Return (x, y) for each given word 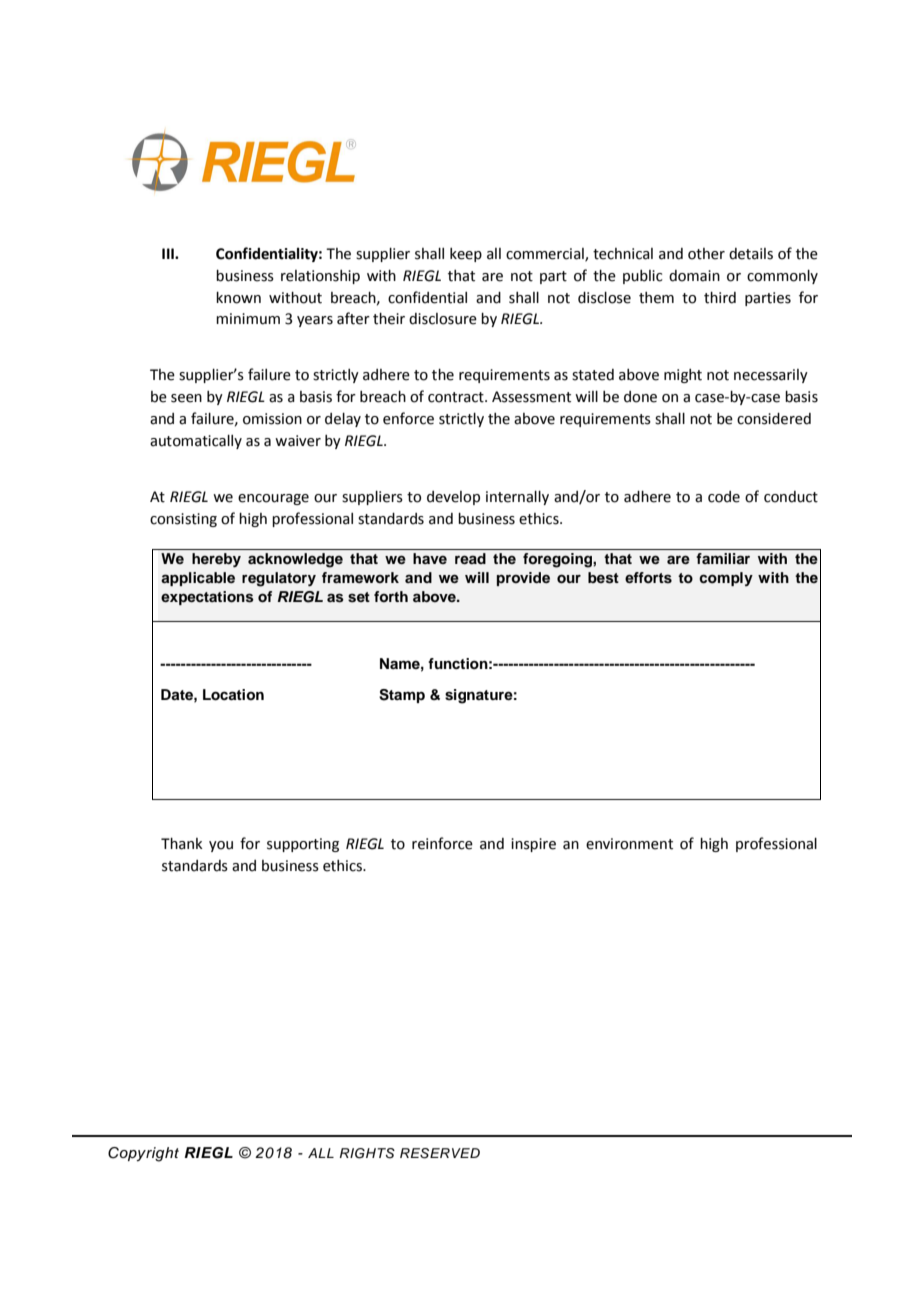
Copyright (143, 1154)
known (238, 298)
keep (466, 255)
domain (694, 276)
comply (726, 579)
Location (233, 695)
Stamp (402, 696)
